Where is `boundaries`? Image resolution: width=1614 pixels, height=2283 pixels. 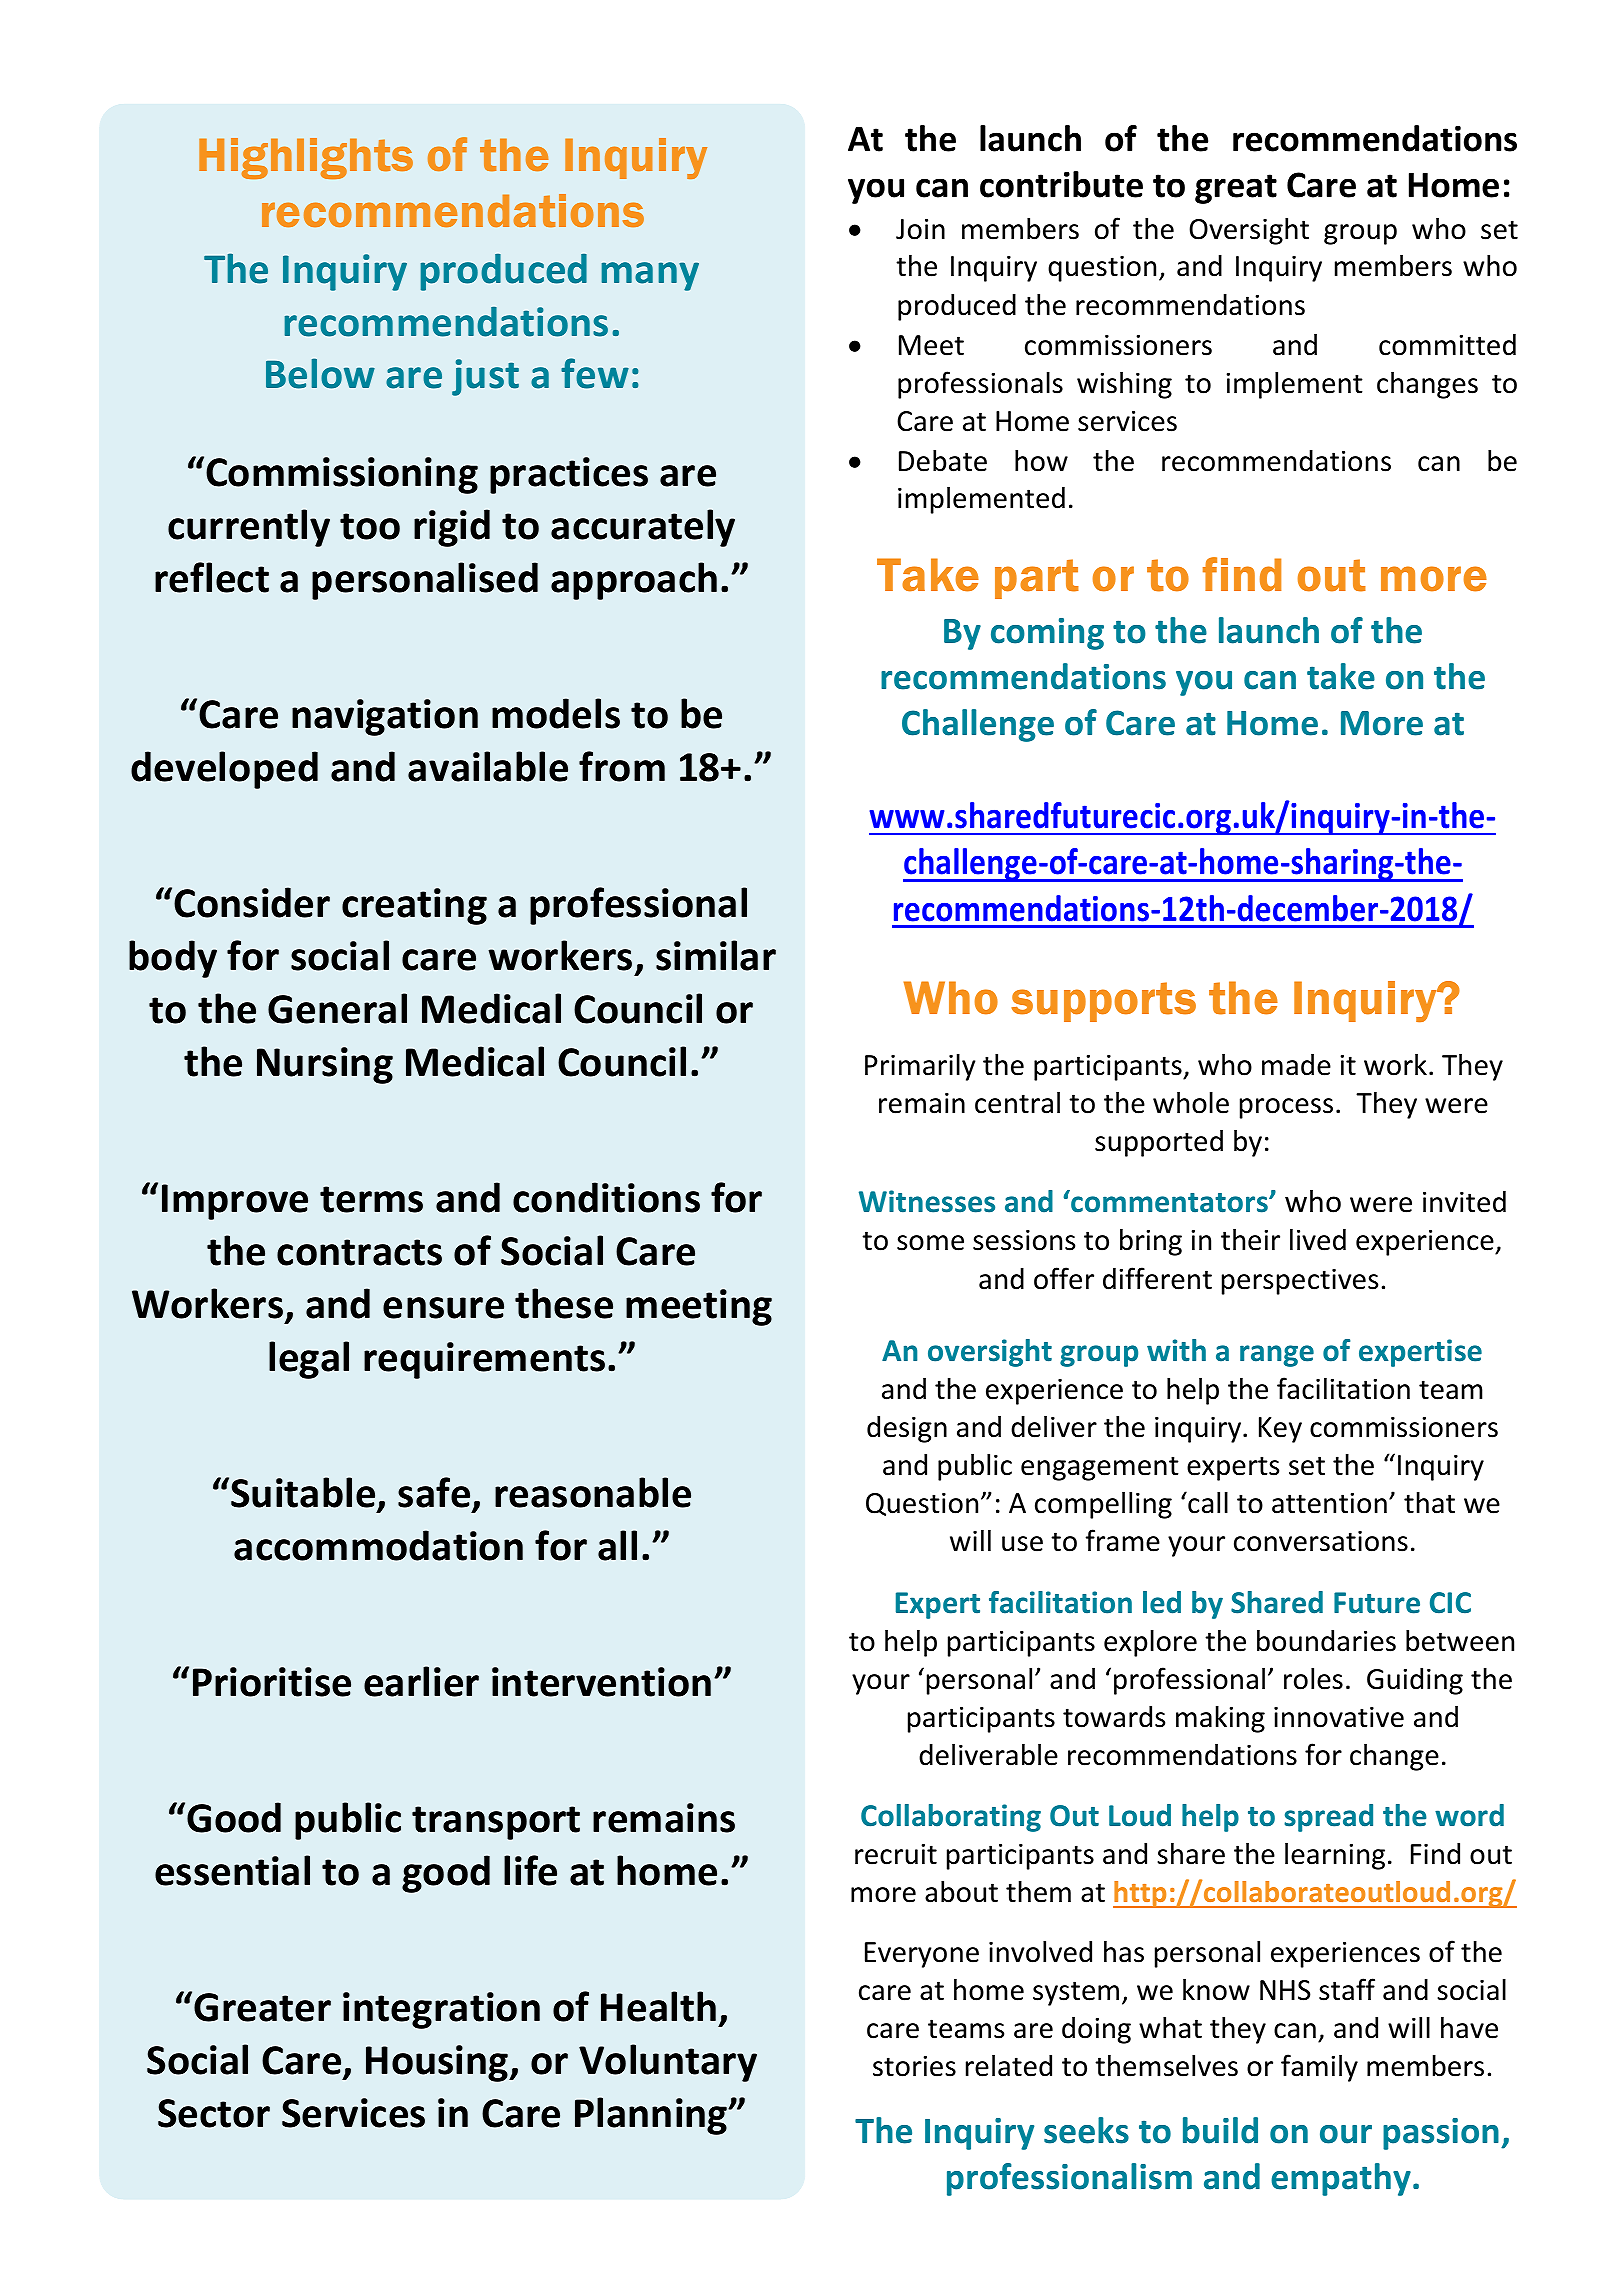 boundaries is located at coordinates (1326, 1640).
